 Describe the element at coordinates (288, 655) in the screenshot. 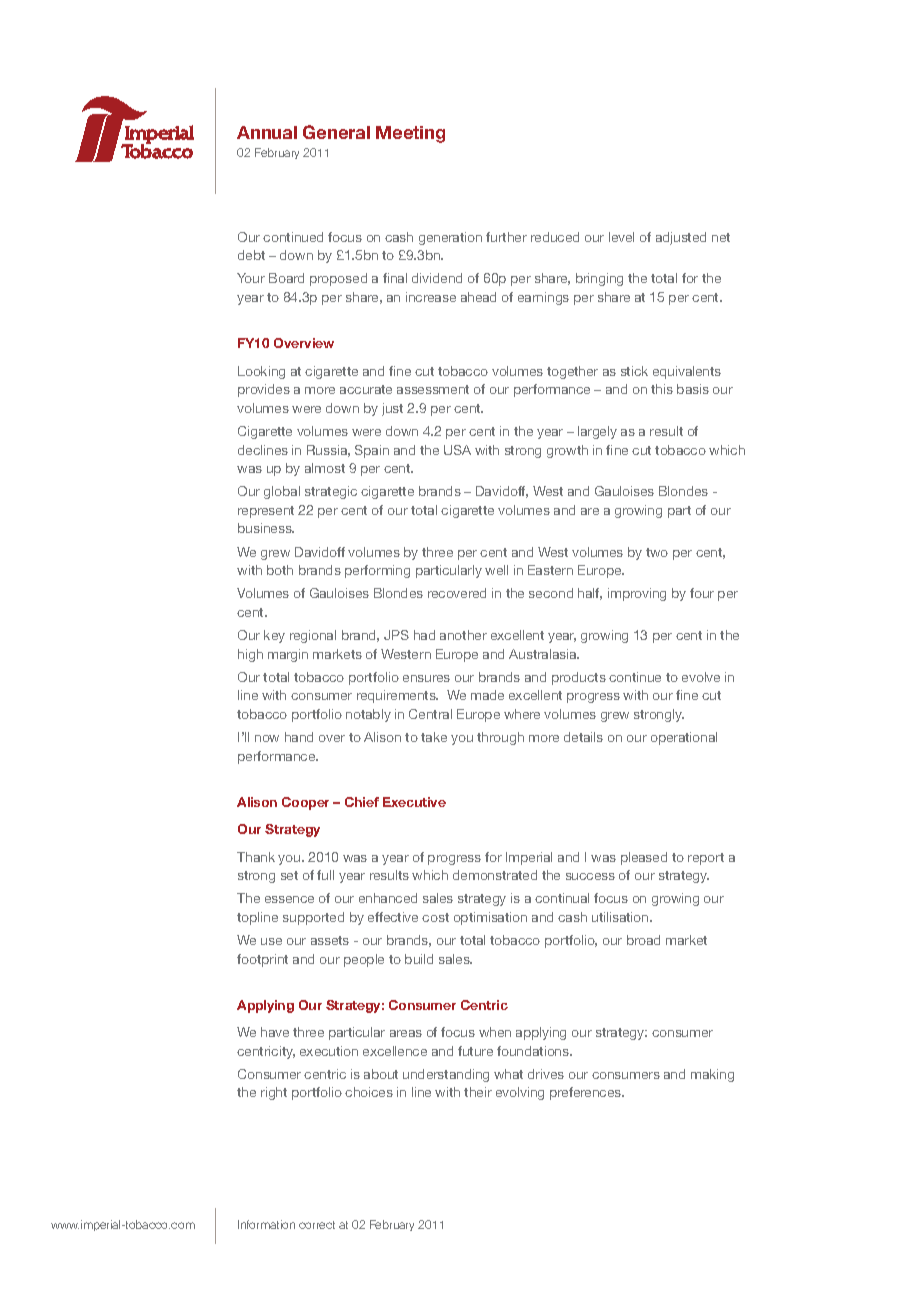

I see `margin` at that location.
